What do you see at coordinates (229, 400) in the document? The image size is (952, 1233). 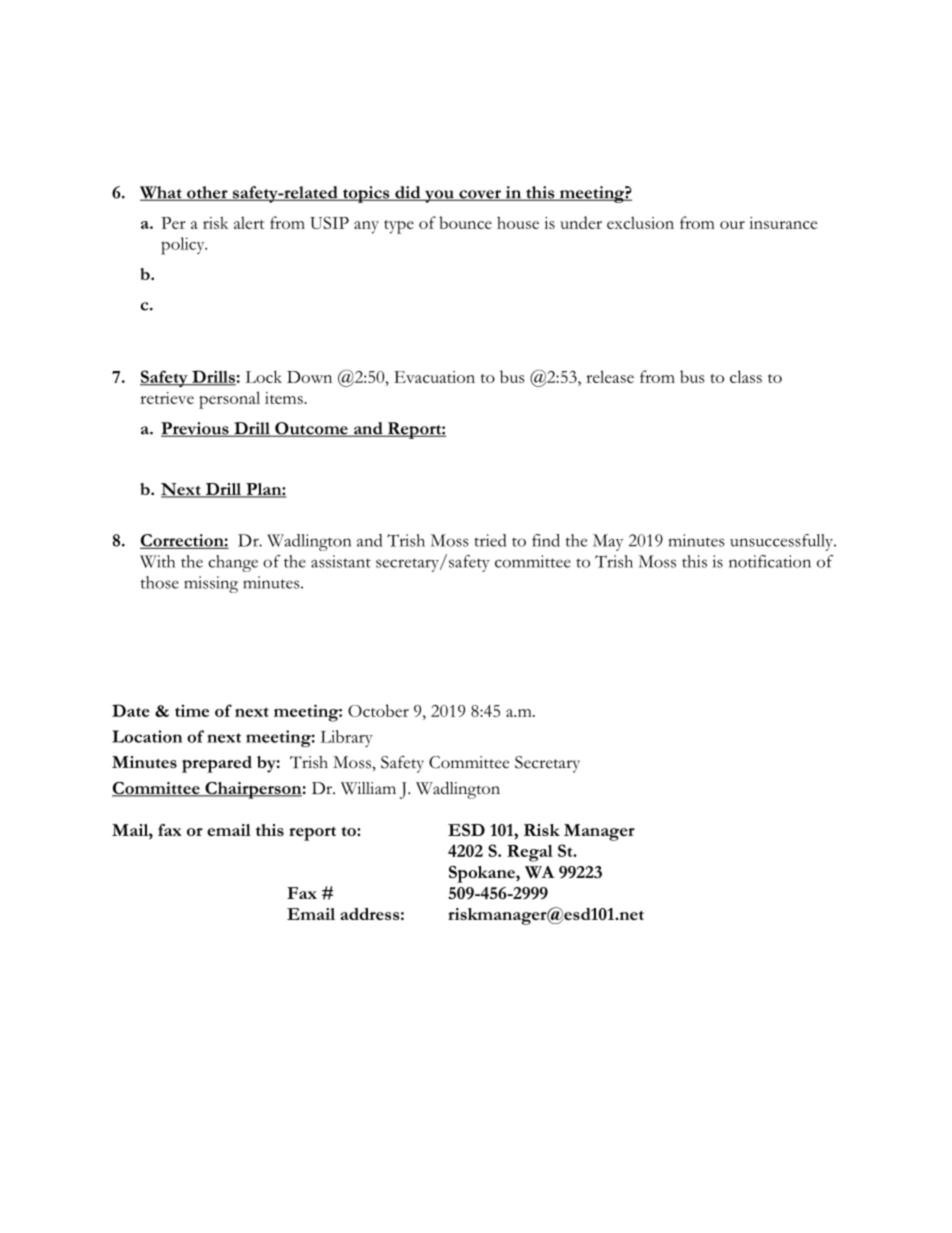 I see `personal` at bounding box center [229, 400].
